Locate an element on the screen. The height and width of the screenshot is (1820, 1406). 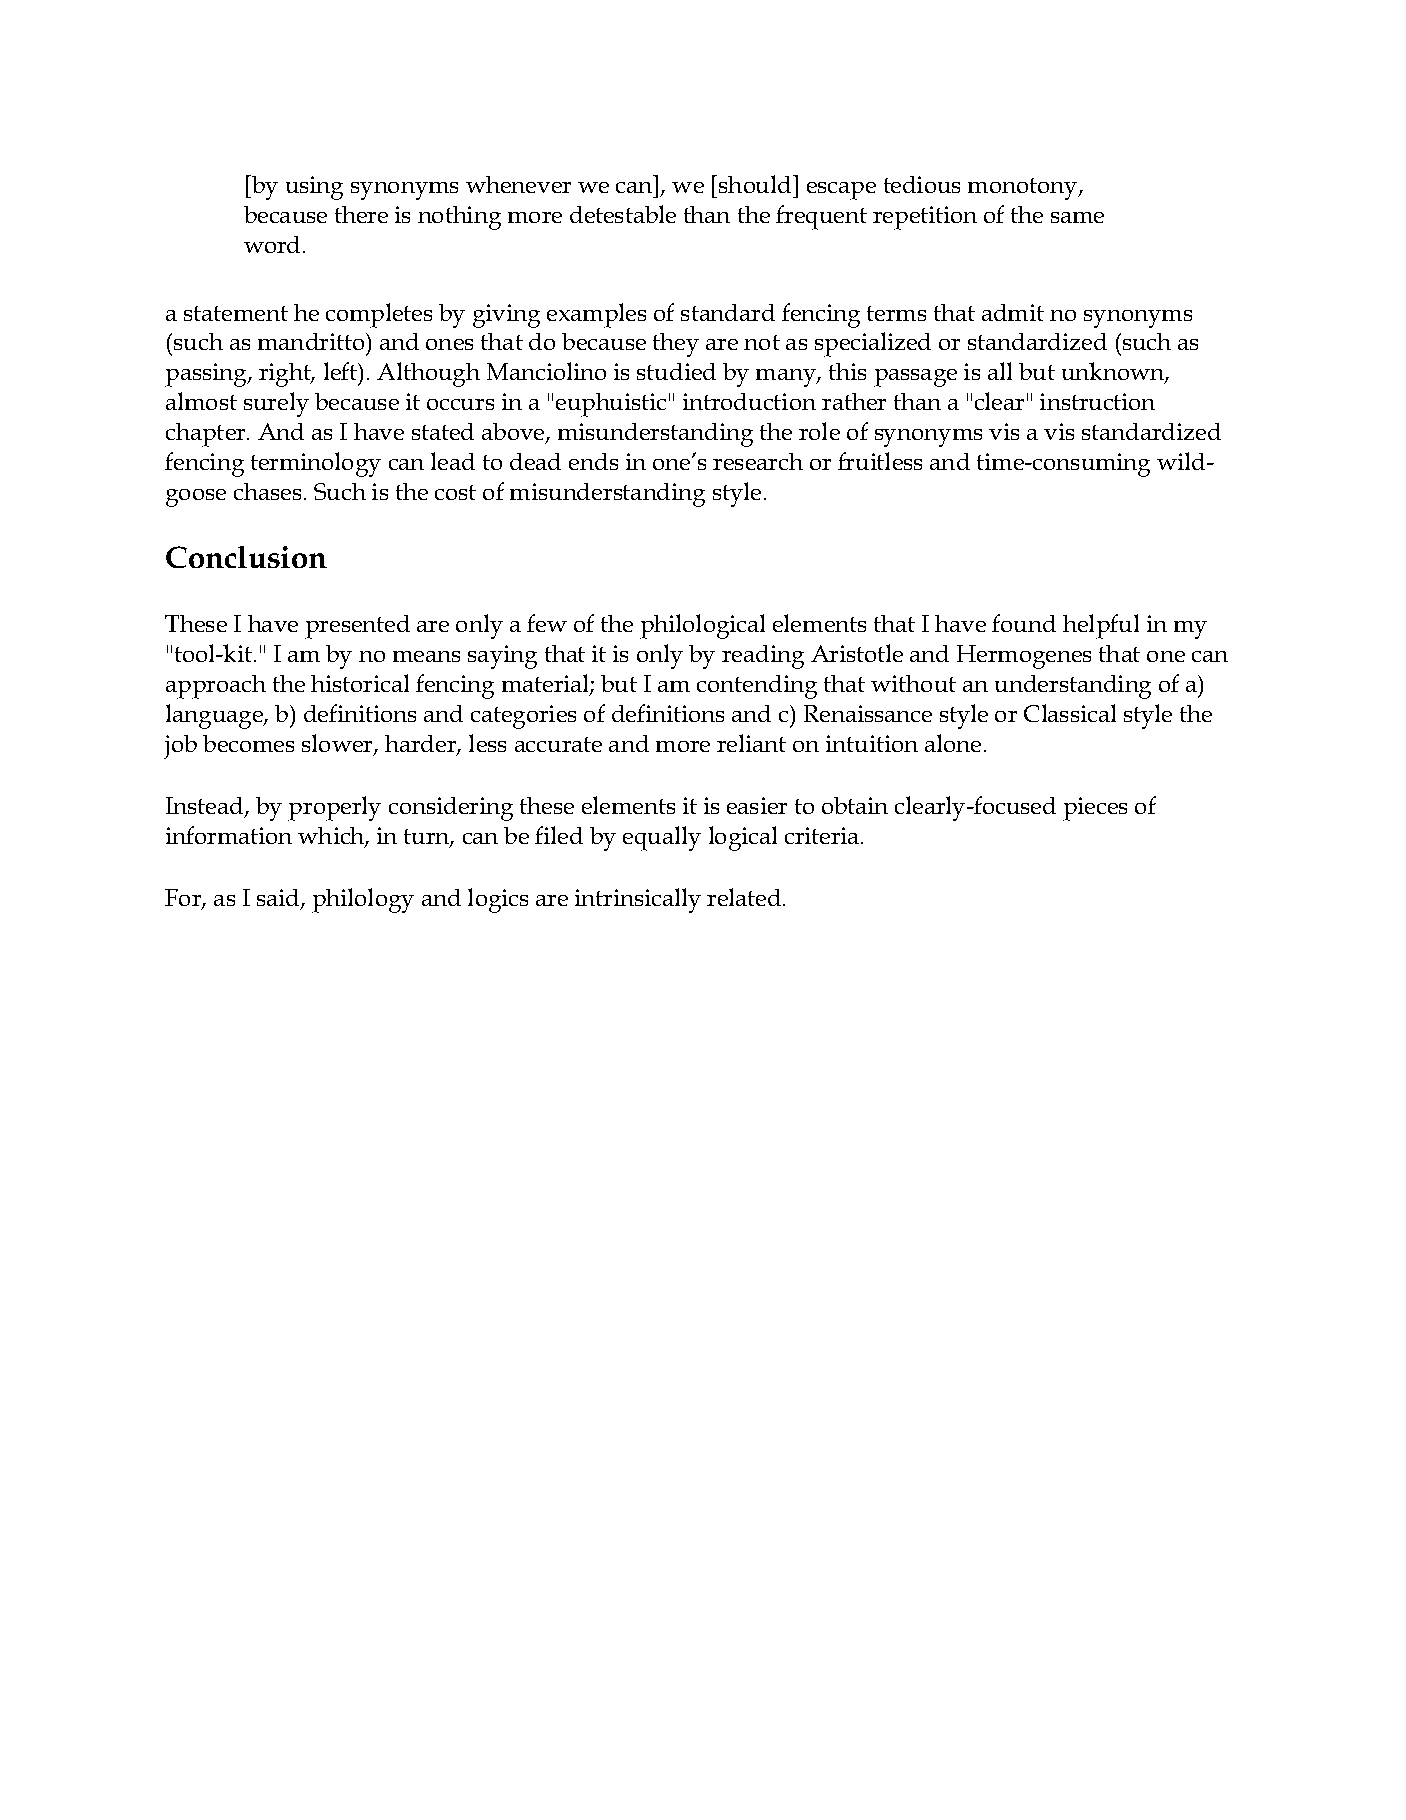
material is located at coordinates (546, 684).
